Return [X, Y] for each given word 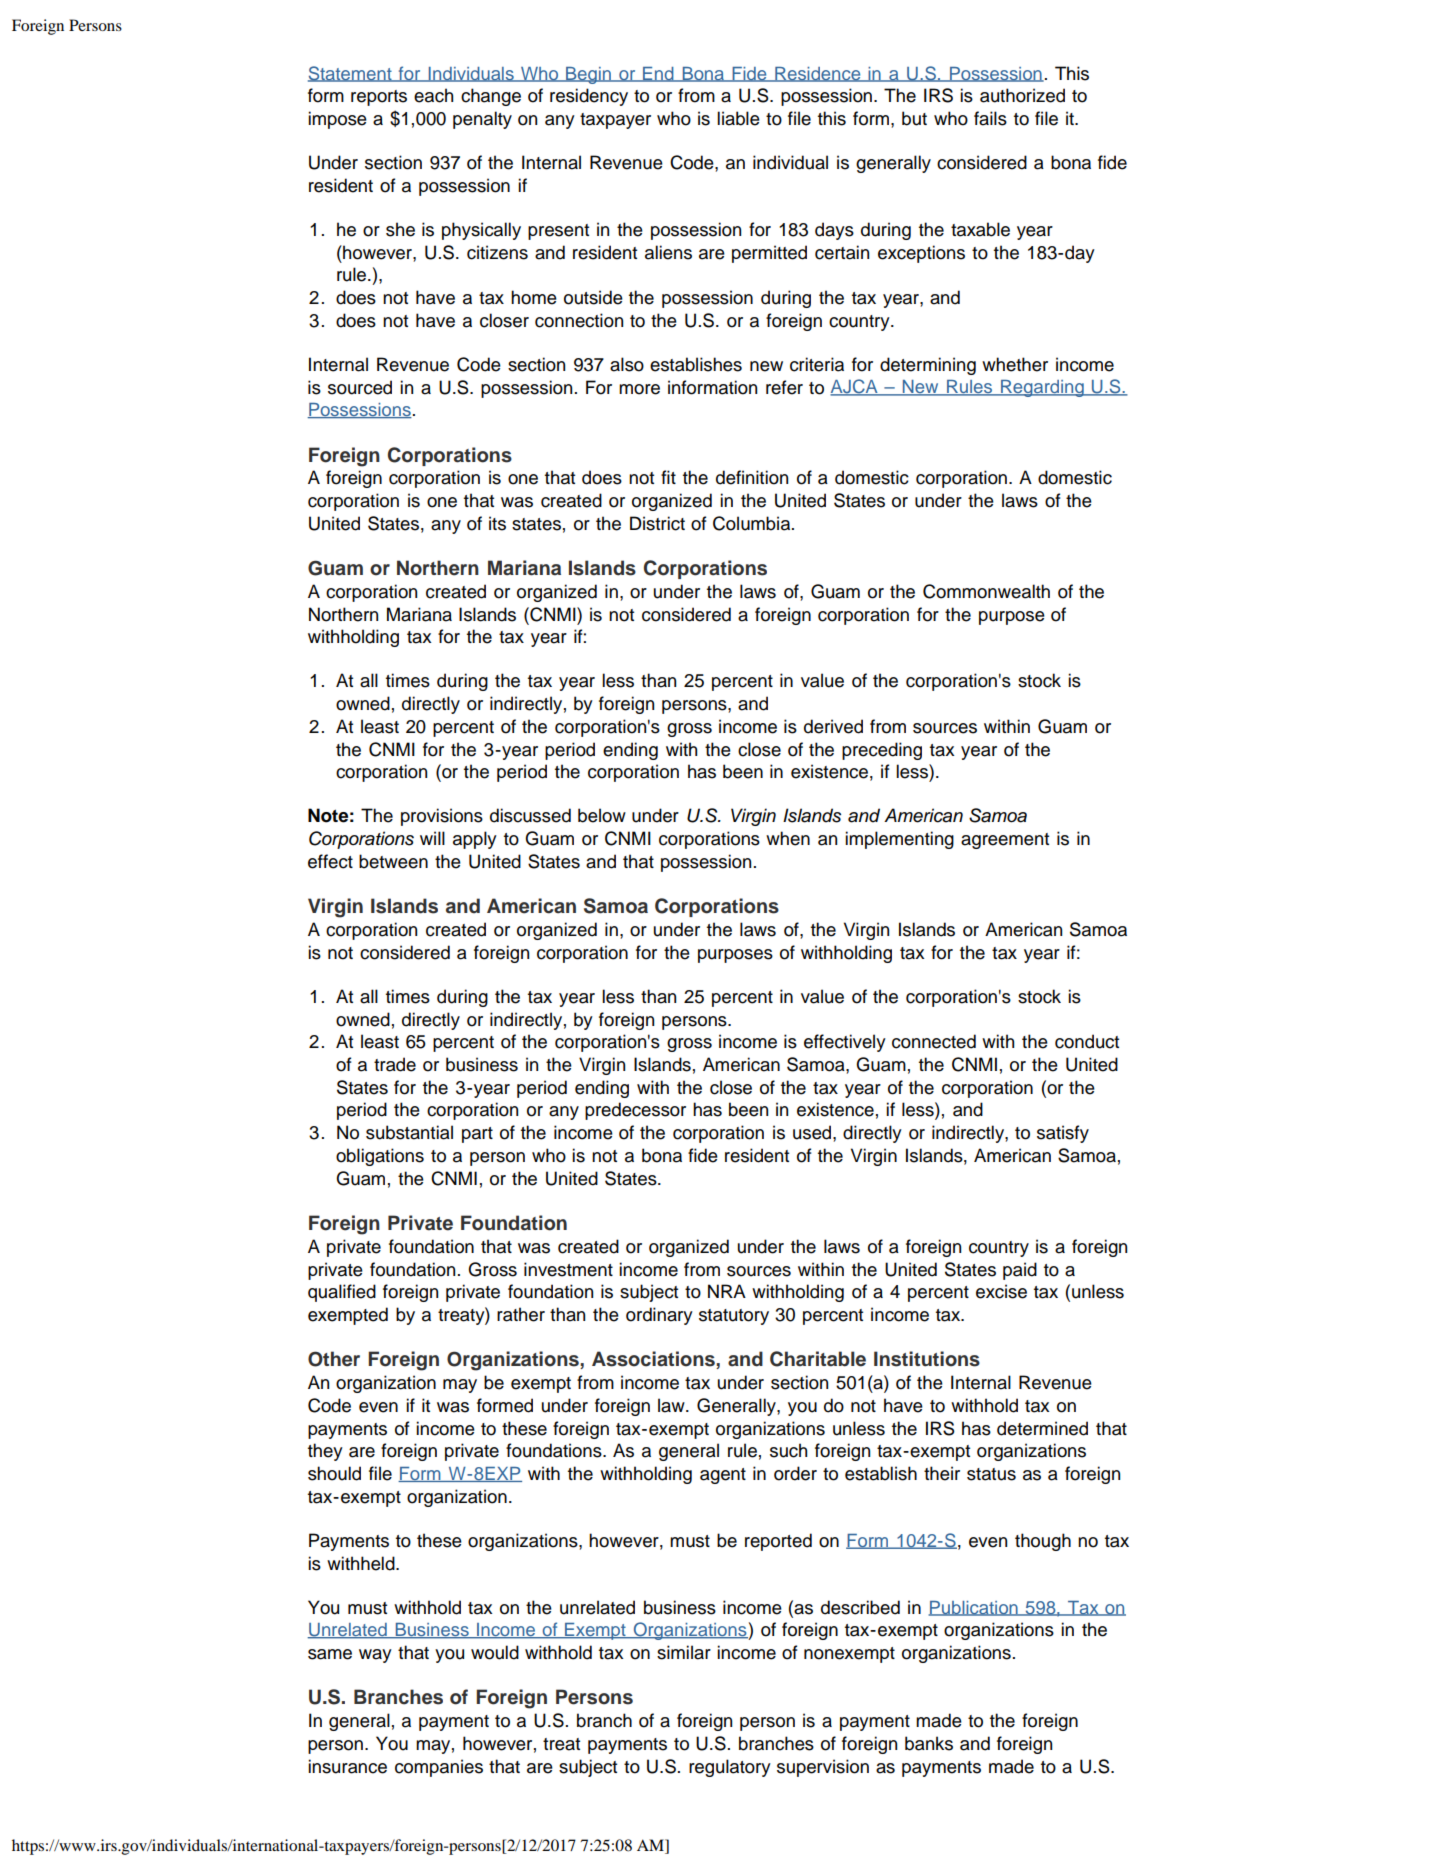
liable [738, 118]
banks [929, 1743]
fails [990, 118]
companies [439, 1768]
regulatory [730, 1768]
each [433, 95]
